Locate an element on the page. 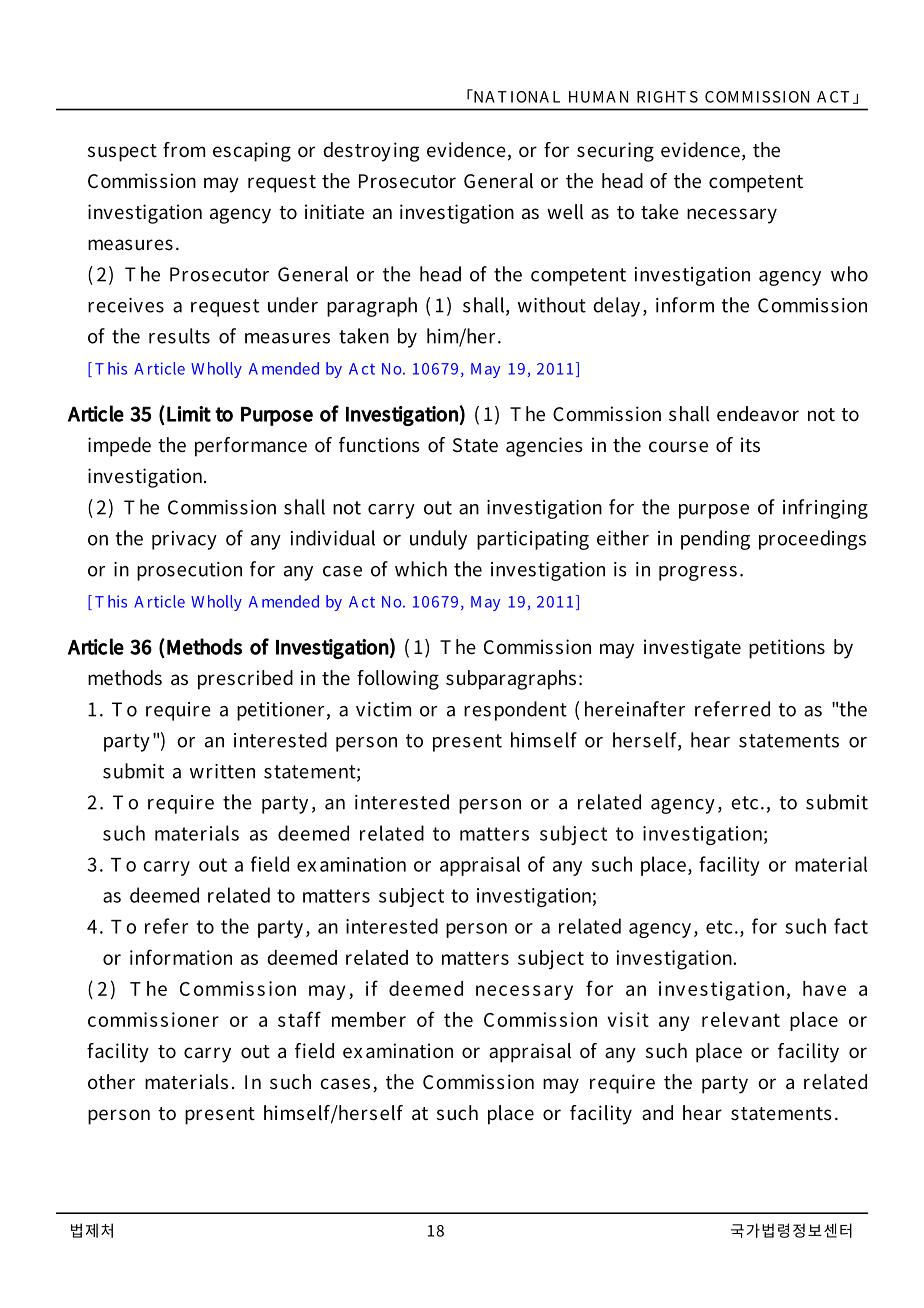 The width and height of the document is (924, 1308). its is located at coordinates (750, 445).
